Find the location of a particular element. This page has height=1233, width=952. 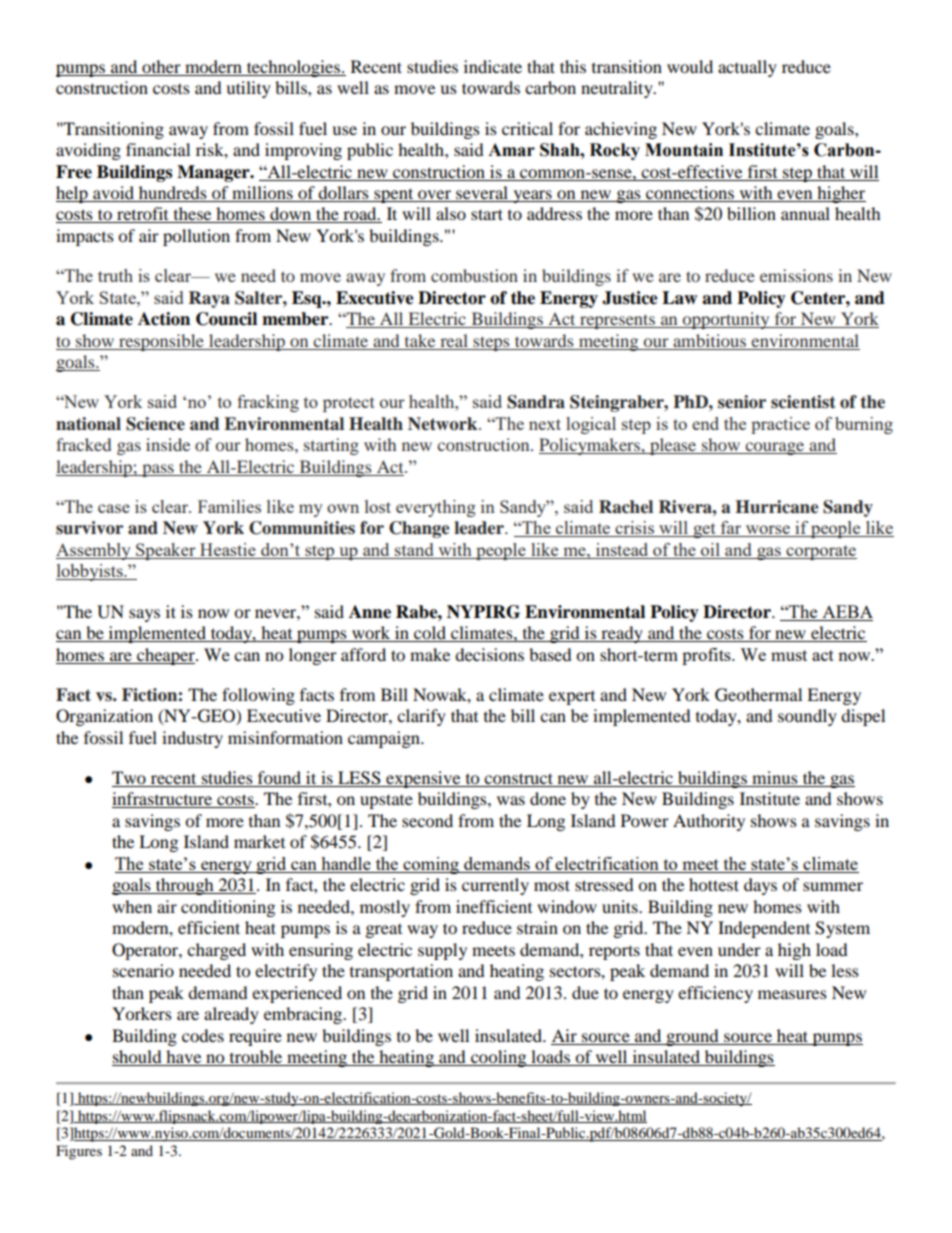

Action is located at coordinates (164, 319).
